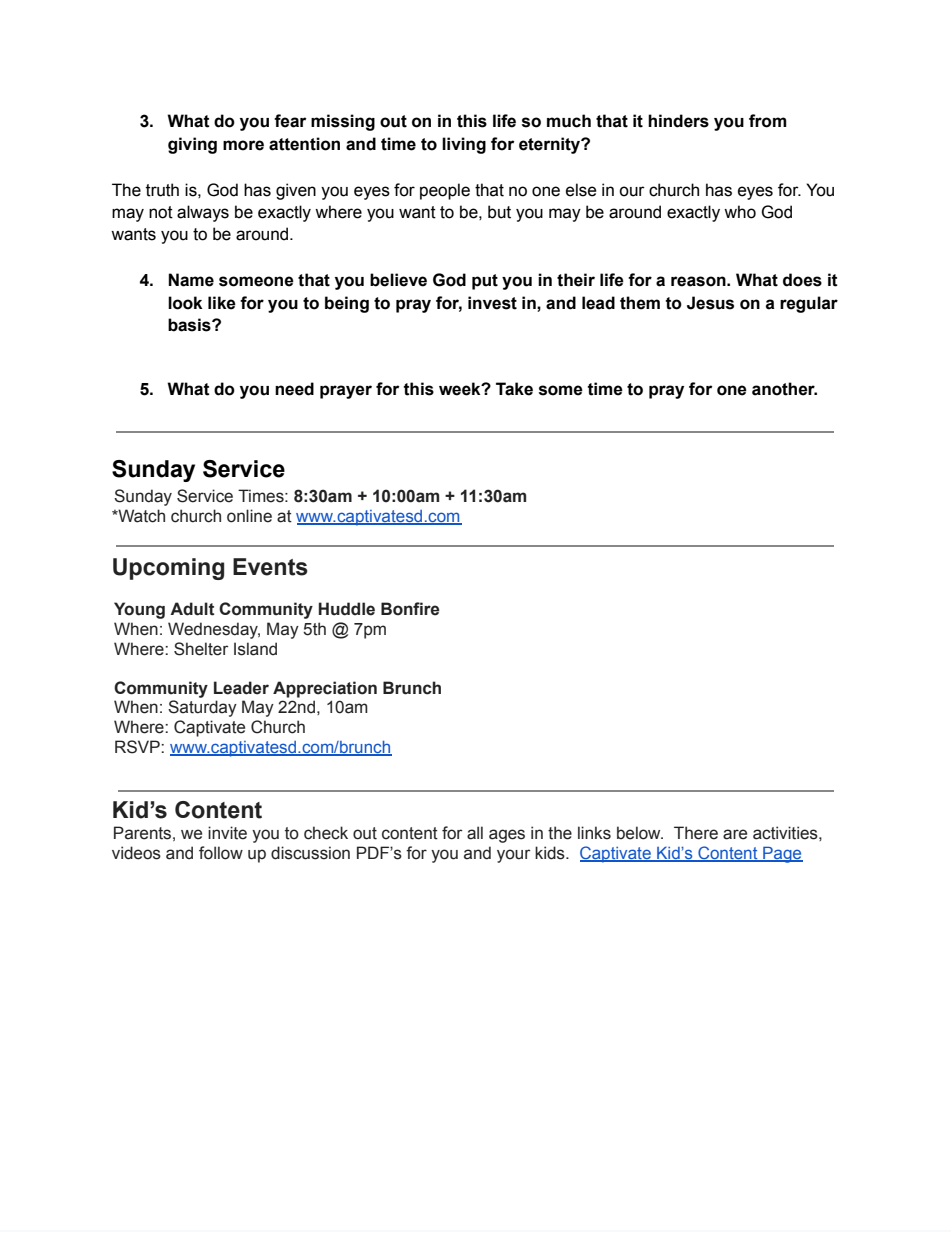 This screenshot has width=952, height=1233. What do you see at coordinates (475, 833) in the screenshot?
I see `all` at bounding box center [475, 833].
